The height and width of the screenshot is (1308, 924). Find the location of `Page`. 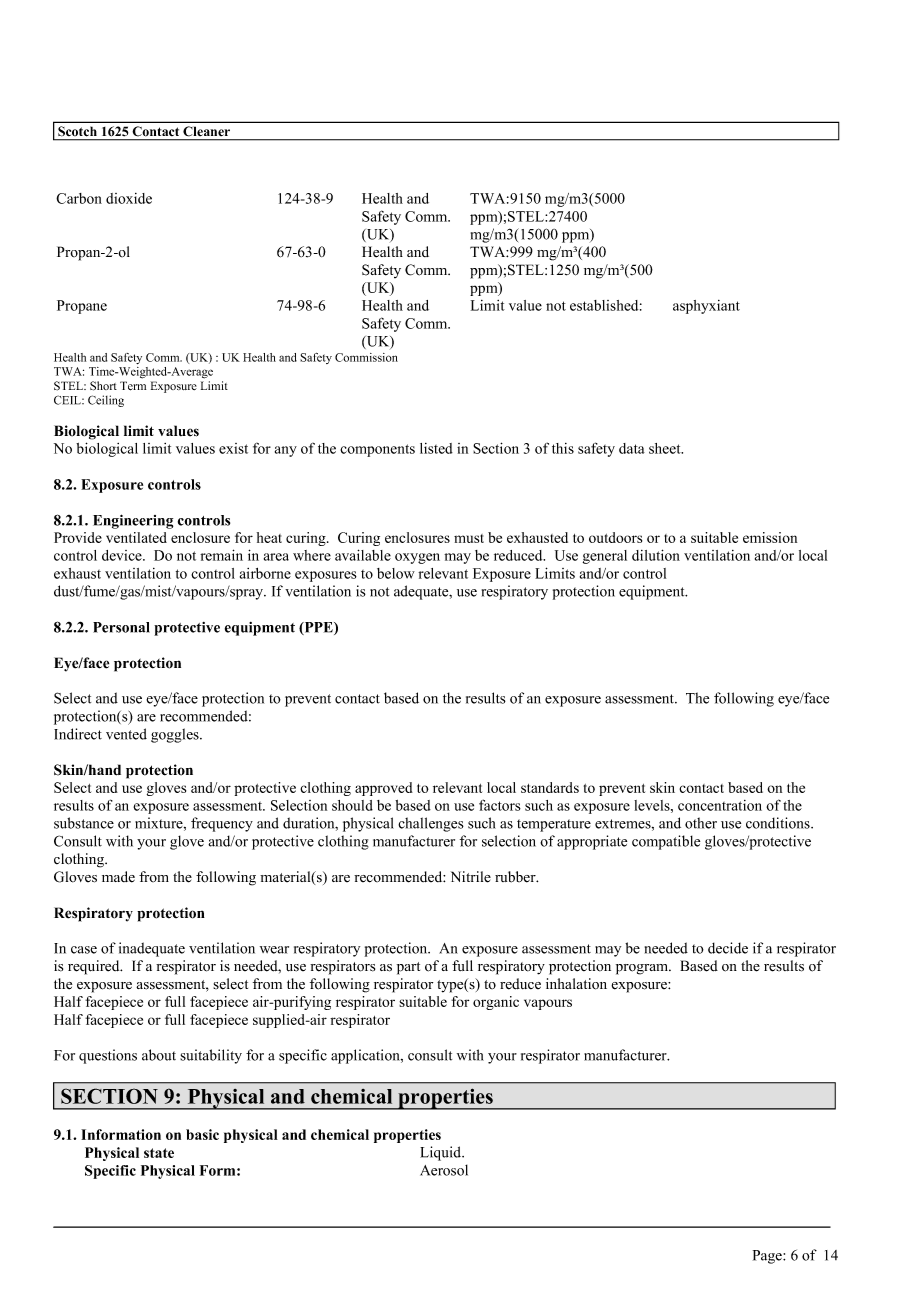

Page is located at coordinates (768, 1257).
